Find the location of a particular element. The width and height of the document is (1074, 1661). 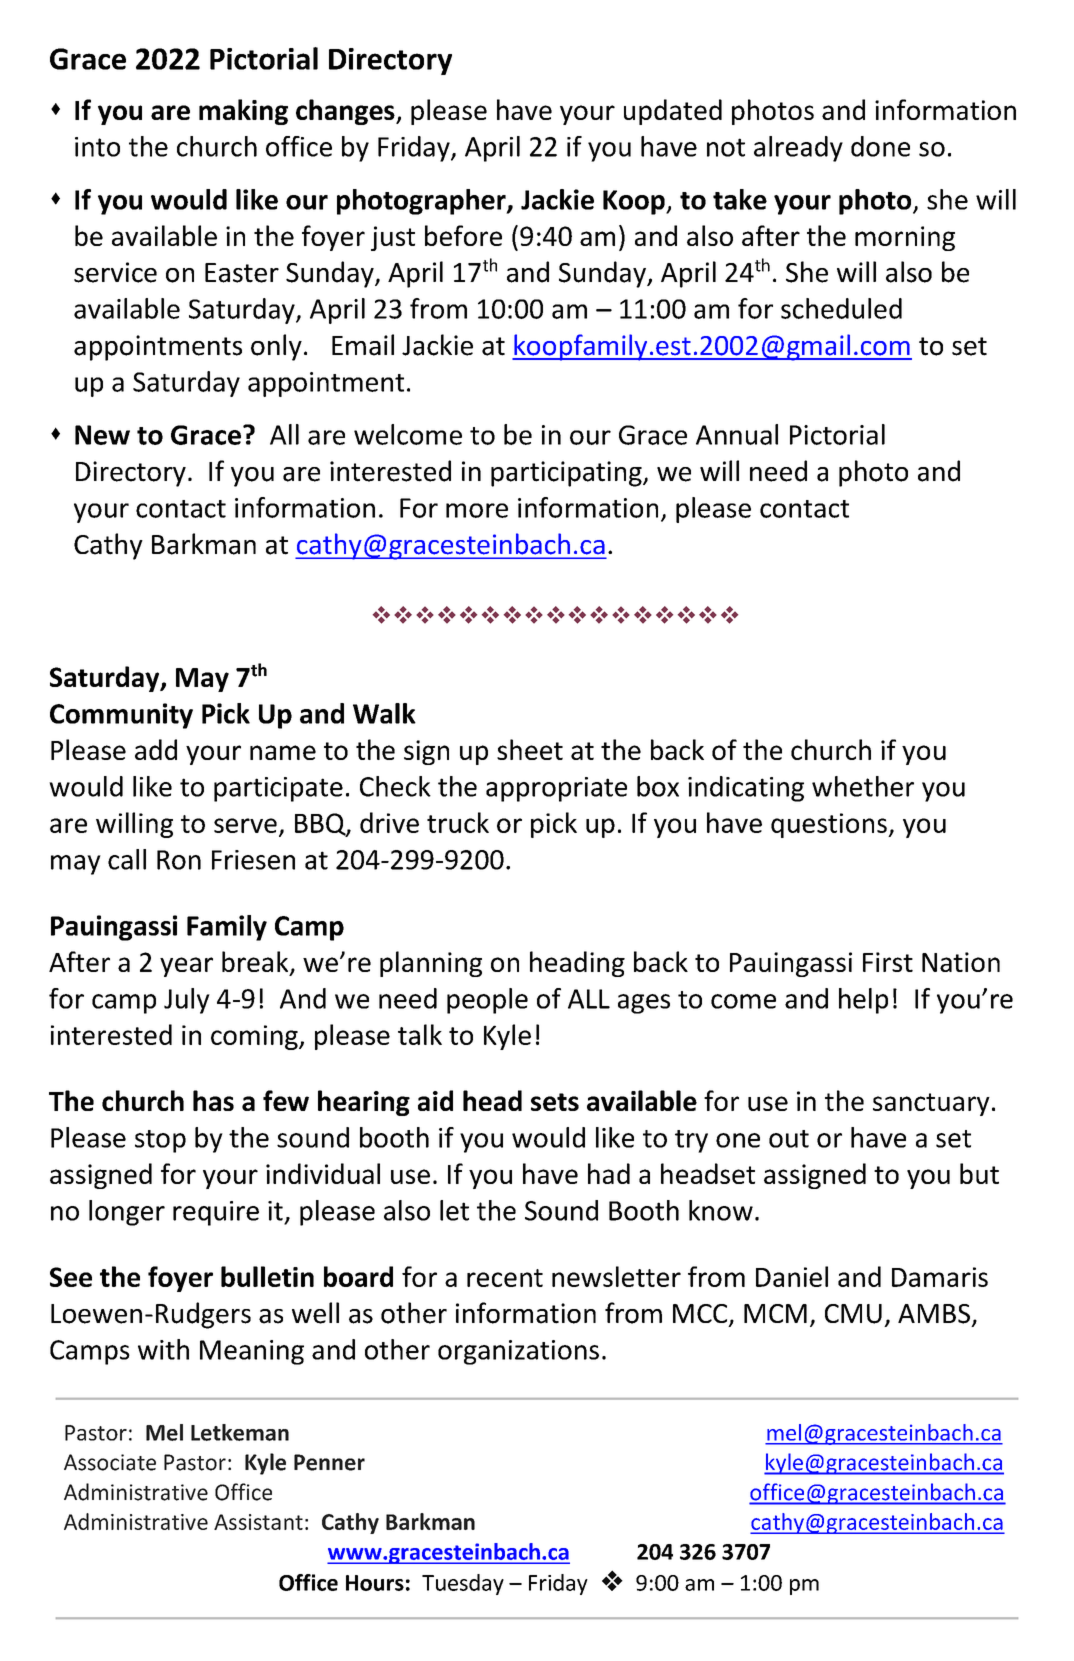

only is located at coordinates (276, 347).
